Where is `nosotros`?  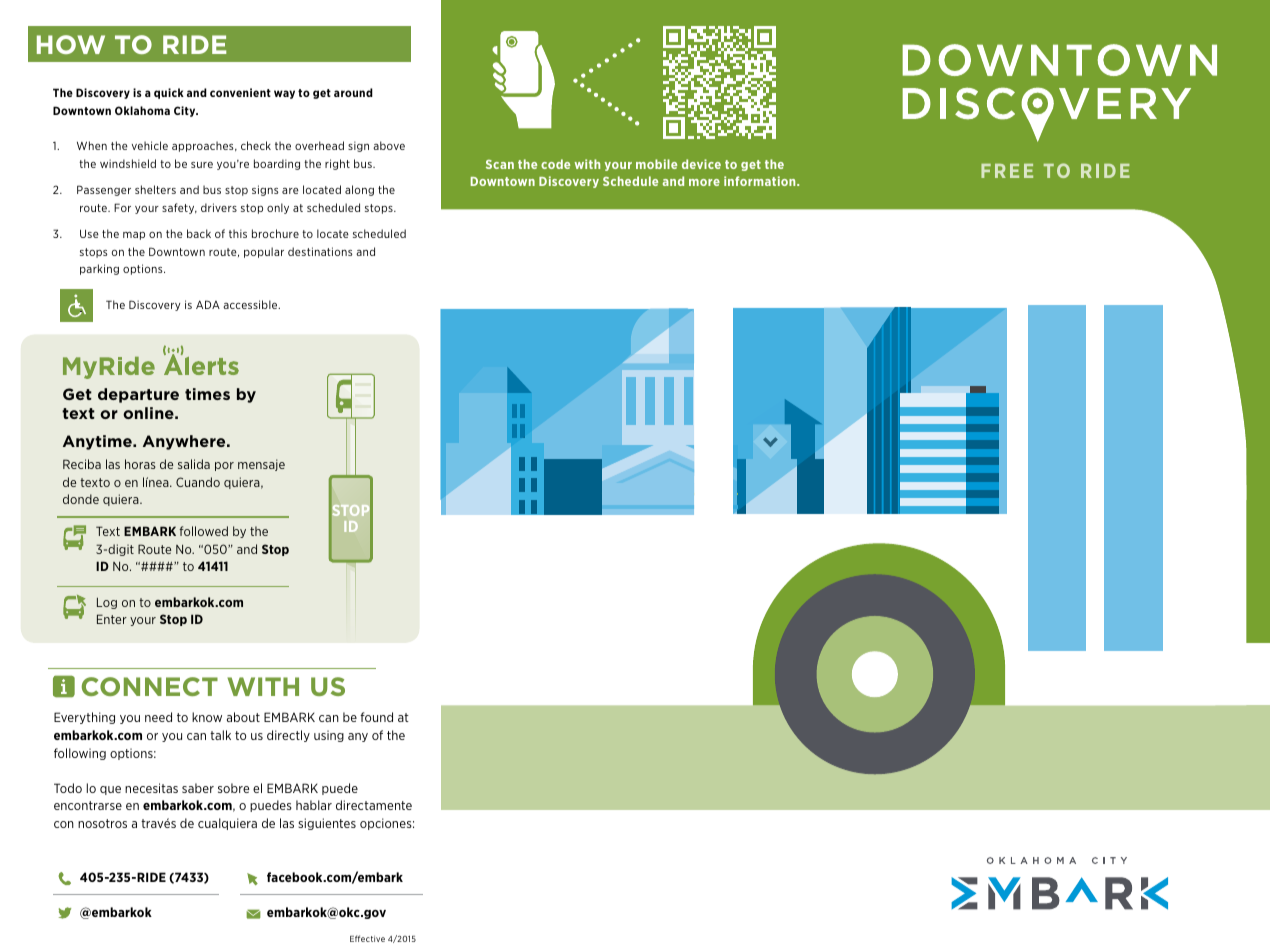
nosotros is located at coordinates (102, 823).
